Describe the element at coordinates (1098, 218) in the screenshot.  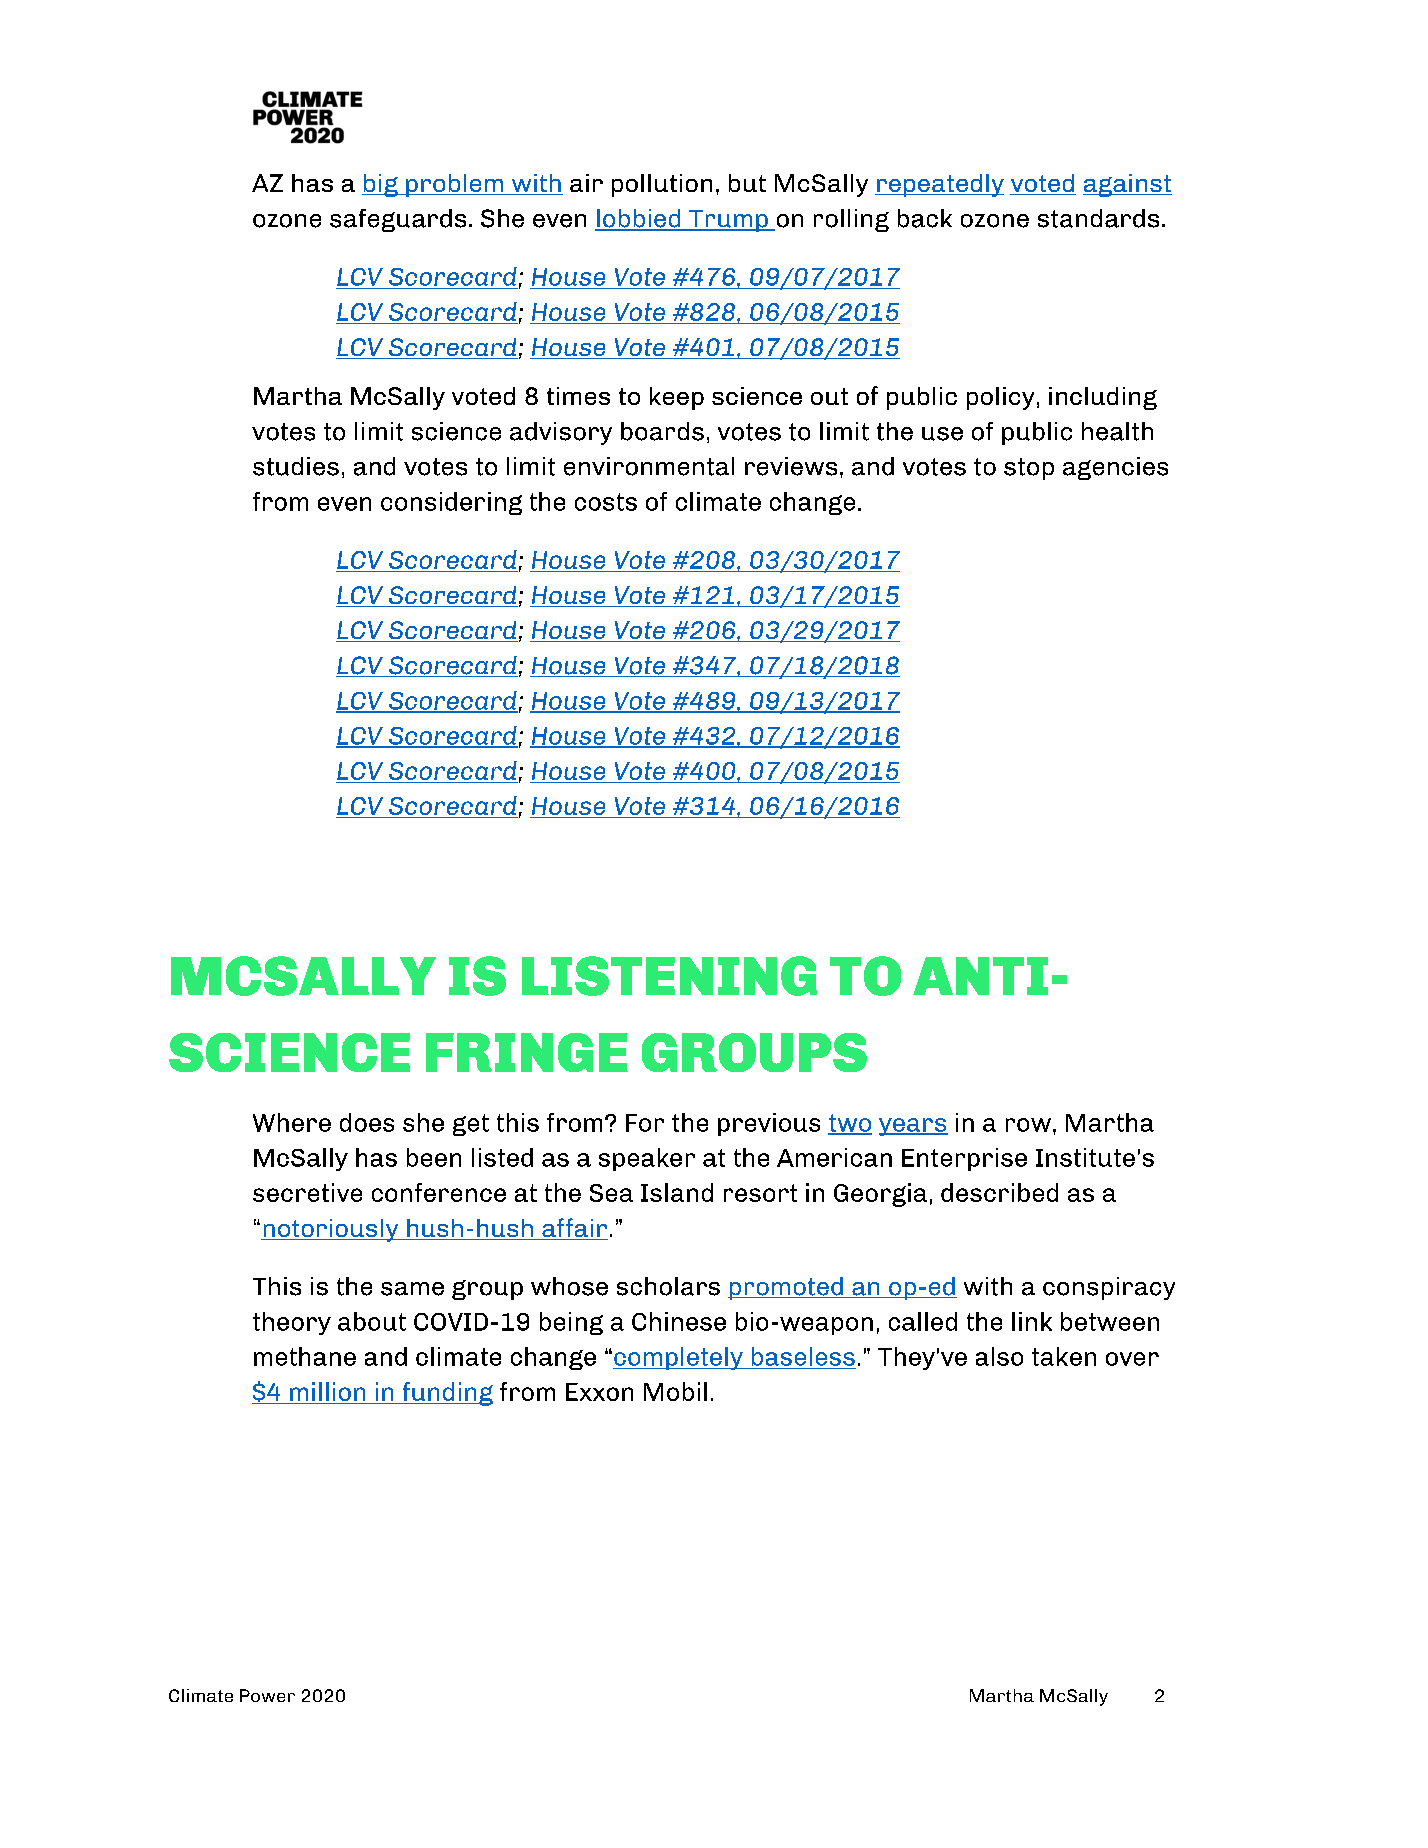
I see `standards` at that location.
